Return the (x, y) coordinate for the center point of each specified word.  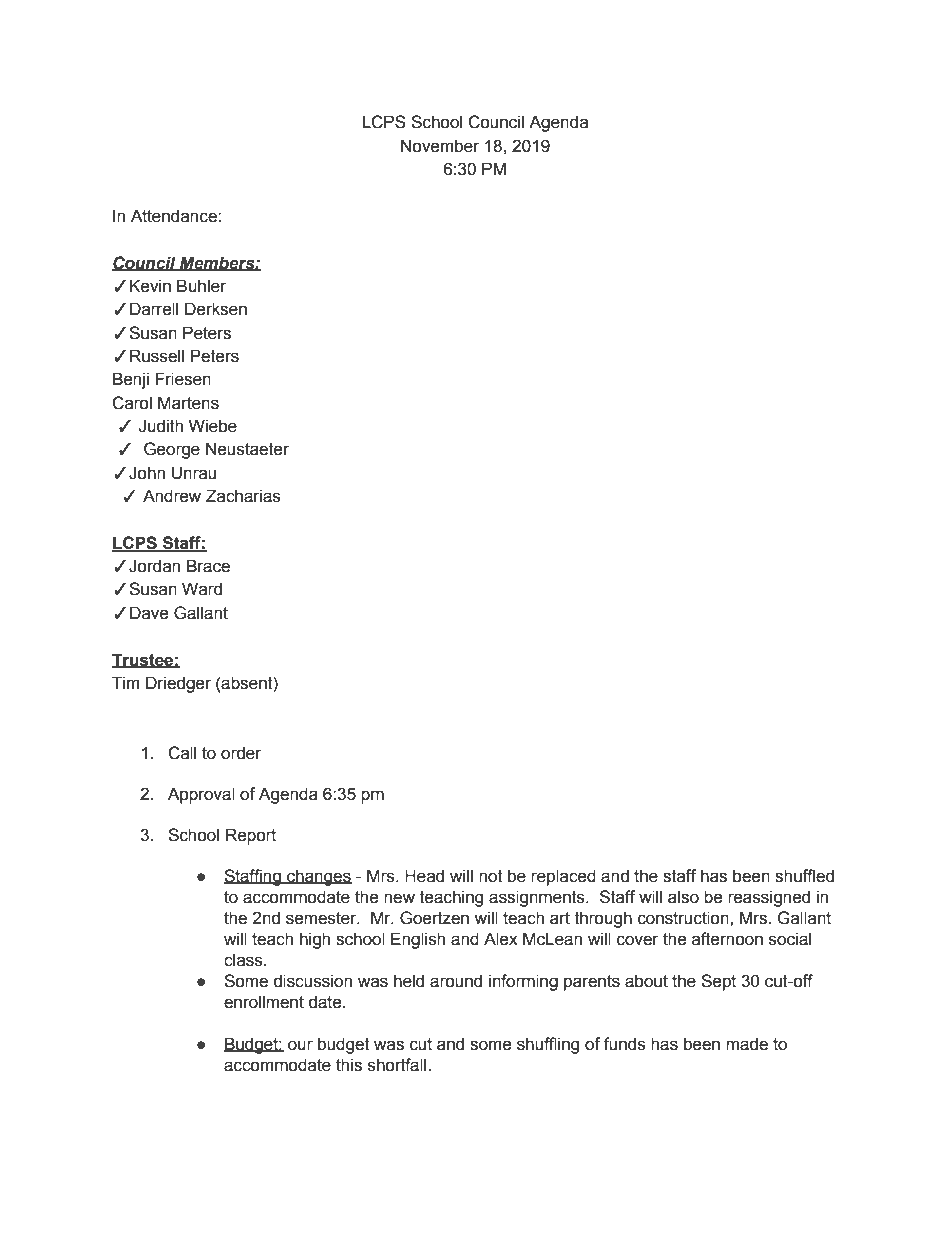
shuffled (804, 876)
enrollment (264, 1002)
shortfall (398, 1065)
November (440, 146)
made (747, 1044)
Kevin (150, 286)
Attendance (175, 216)
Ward (202, 589)
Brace (208, 566)
